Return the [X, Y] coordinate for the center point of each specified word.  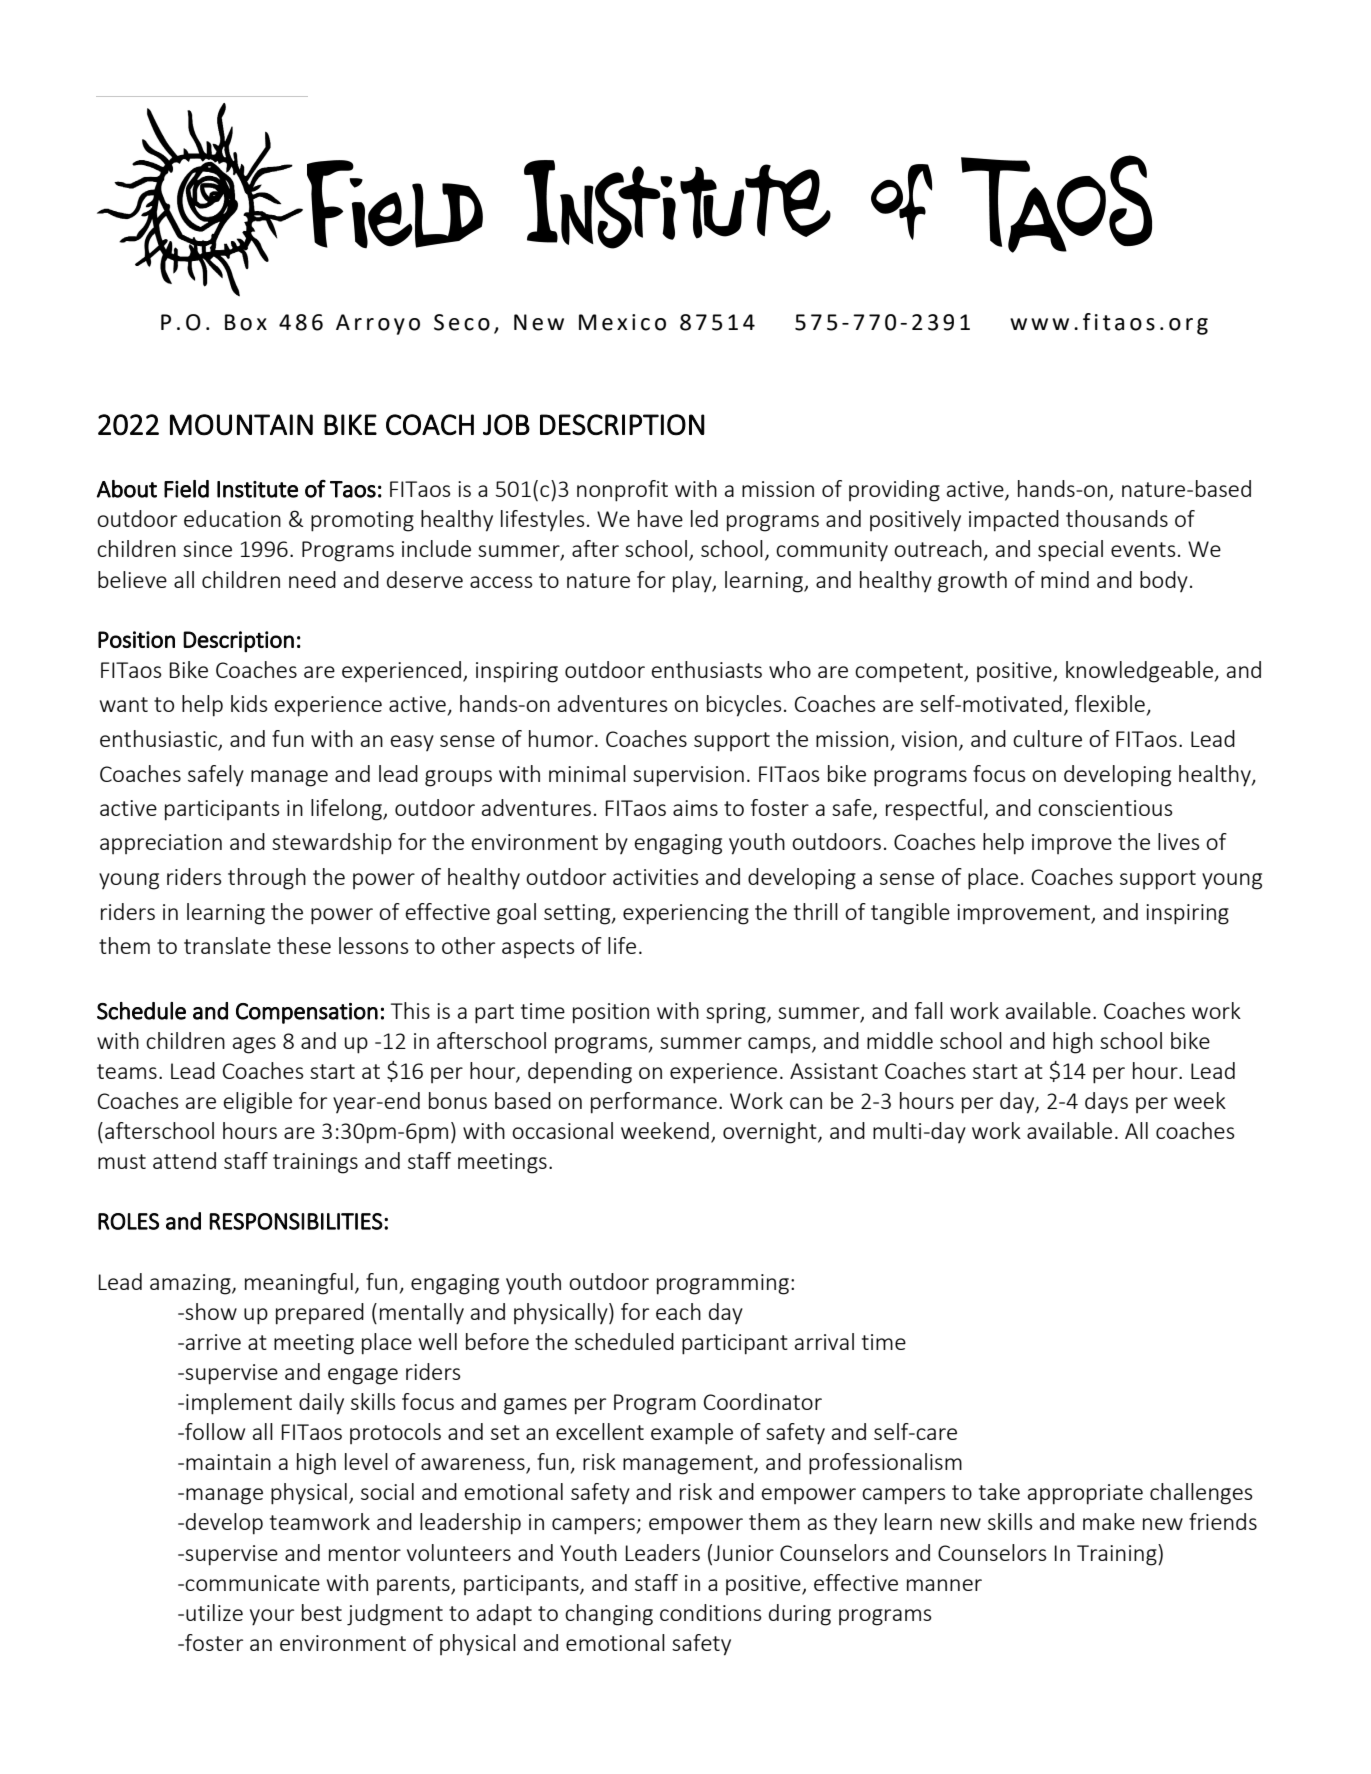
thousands [1117, 518]
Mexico [622, 322]
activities [656, 877]
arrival [824, 1341]
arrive [213, 1342]
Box [246, 322]
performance [654, 1103]
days [1106, 1103]
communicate [252, 1583]
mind [1065, 579]
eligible [257, 1103]
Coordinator [763, 1401]
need [312, 579]
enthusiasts [706, 669]
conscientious [1105, 808]
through [267, 879]
